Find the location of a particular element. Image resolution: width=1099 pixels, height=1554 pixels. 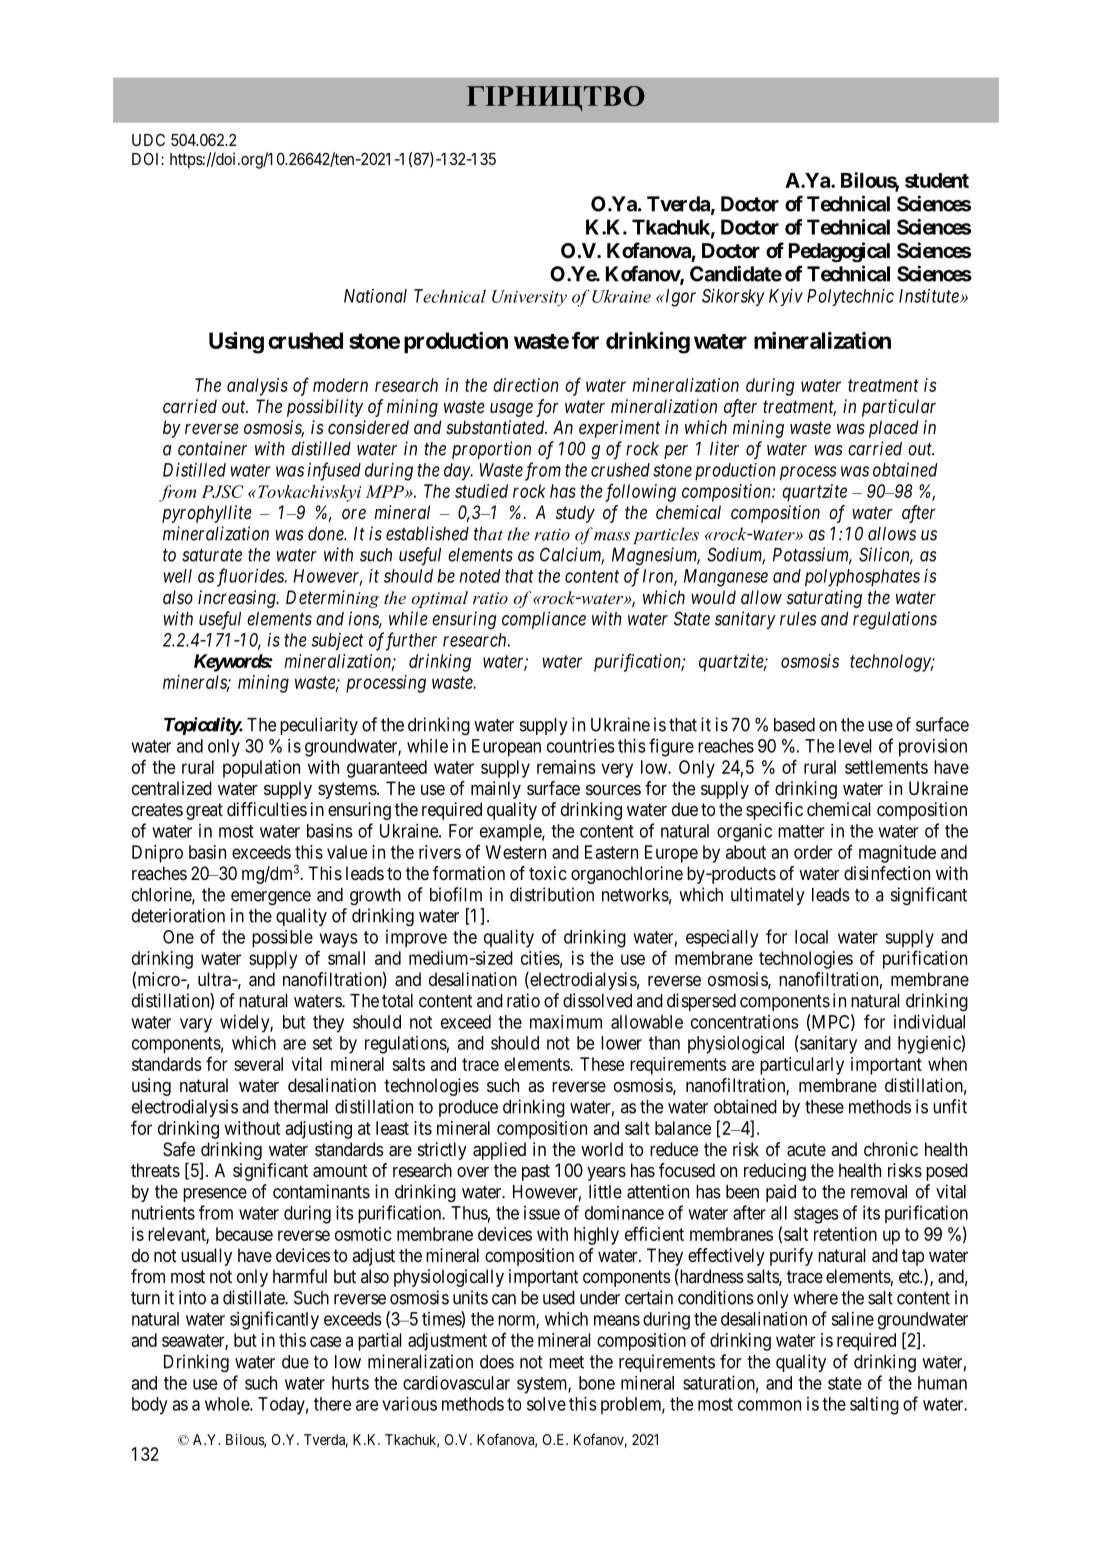

study is located at coordinates (575, 514).
